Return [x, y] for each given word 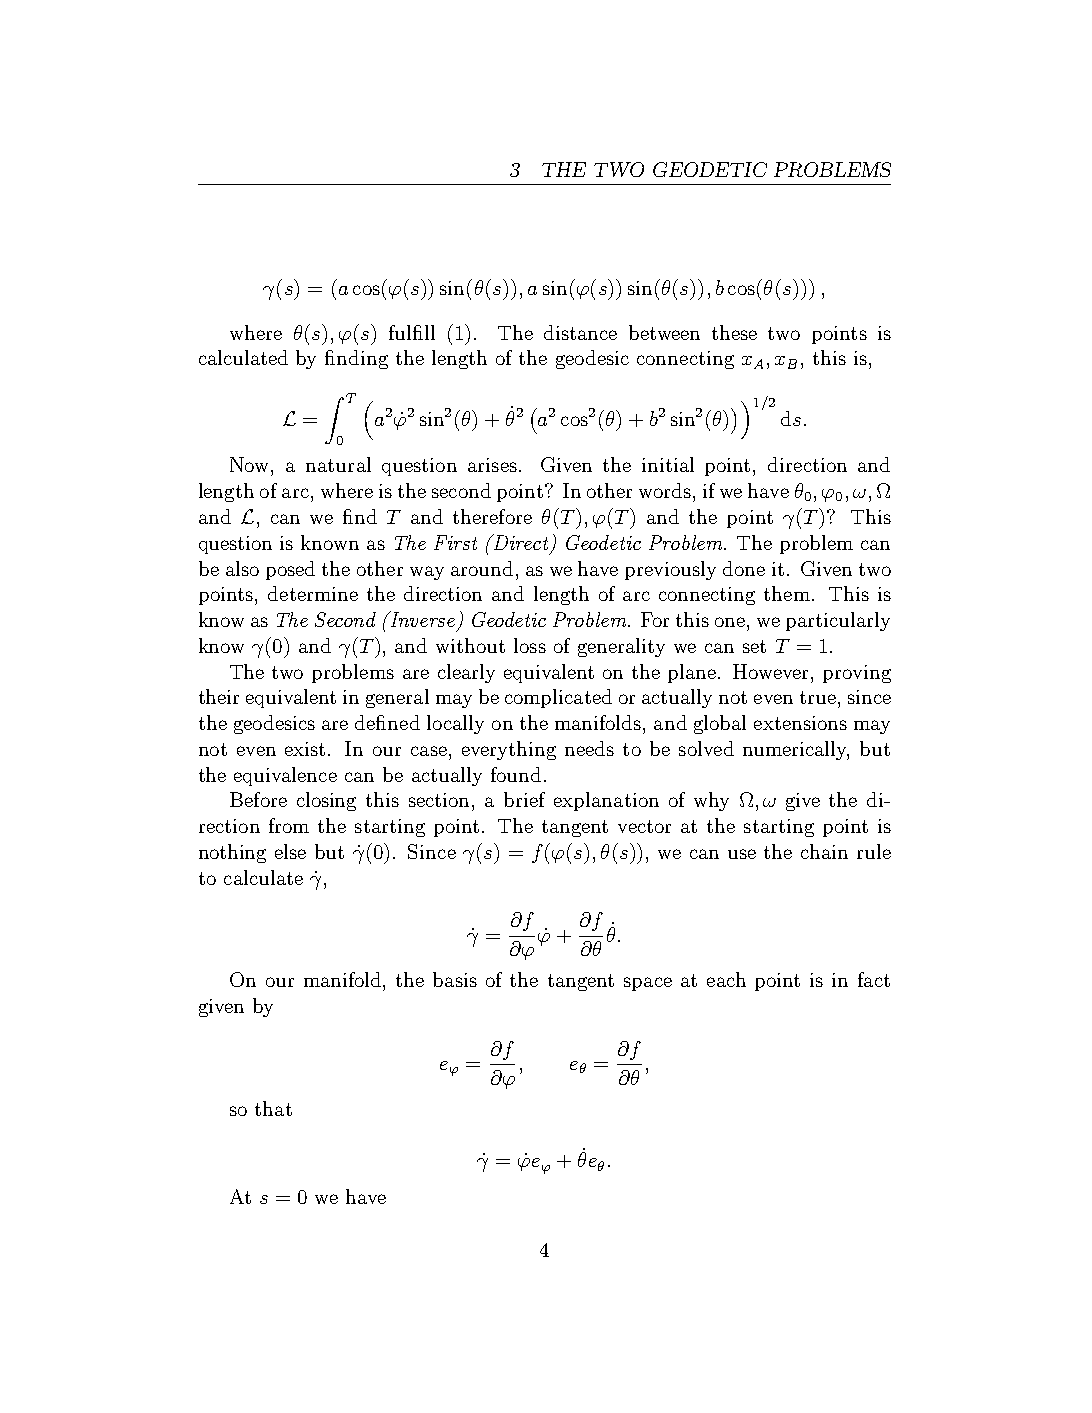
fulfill [412, 332]
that [273, 1108]
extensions [800, 723]
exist [305, 749]
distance [580, 332]
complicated [558, 698]
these [734, 332]
